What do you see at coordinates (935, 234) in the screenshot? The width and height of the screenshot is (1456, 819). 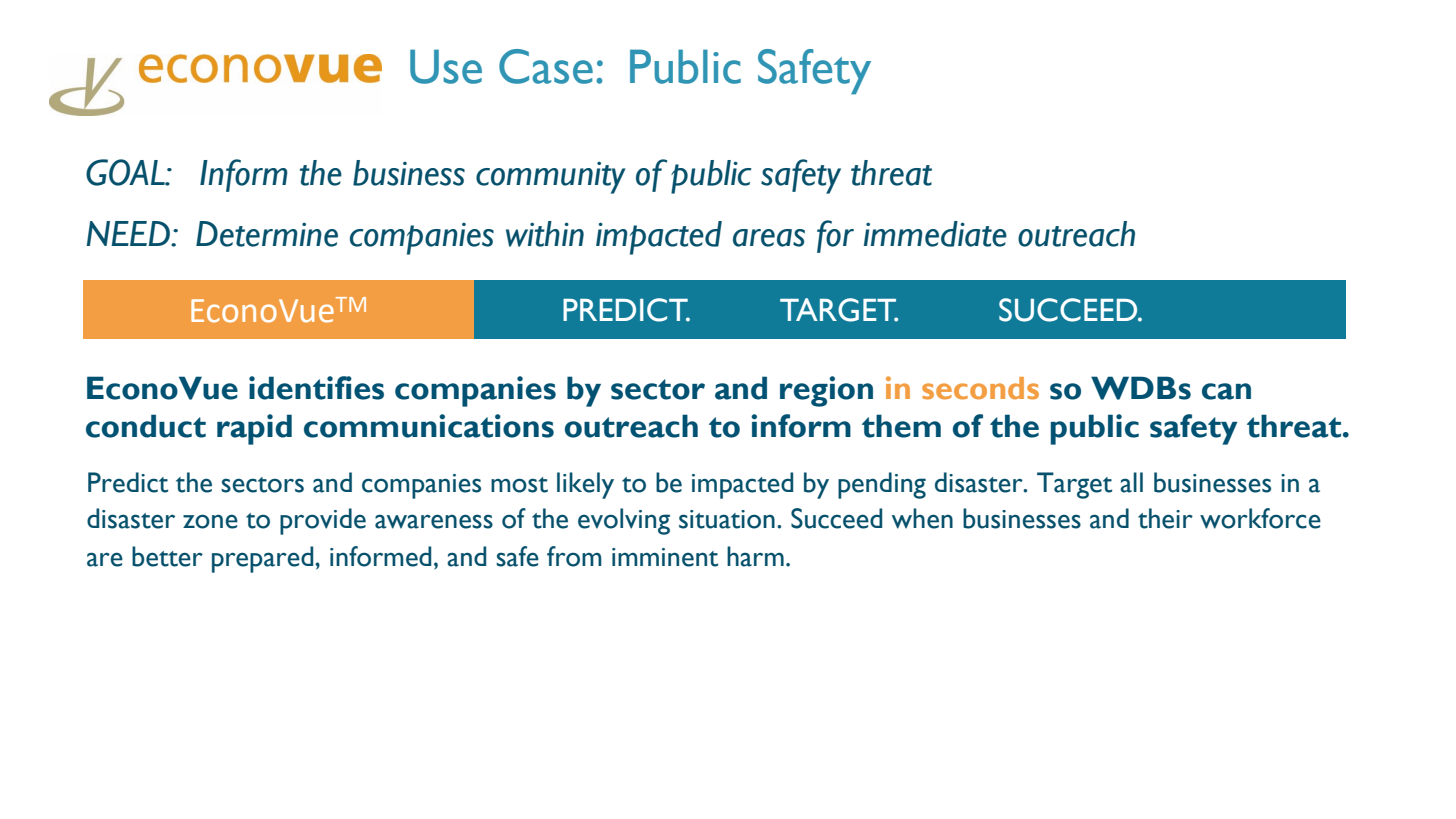 I see `immediate` at bounding box center [935, 234].
